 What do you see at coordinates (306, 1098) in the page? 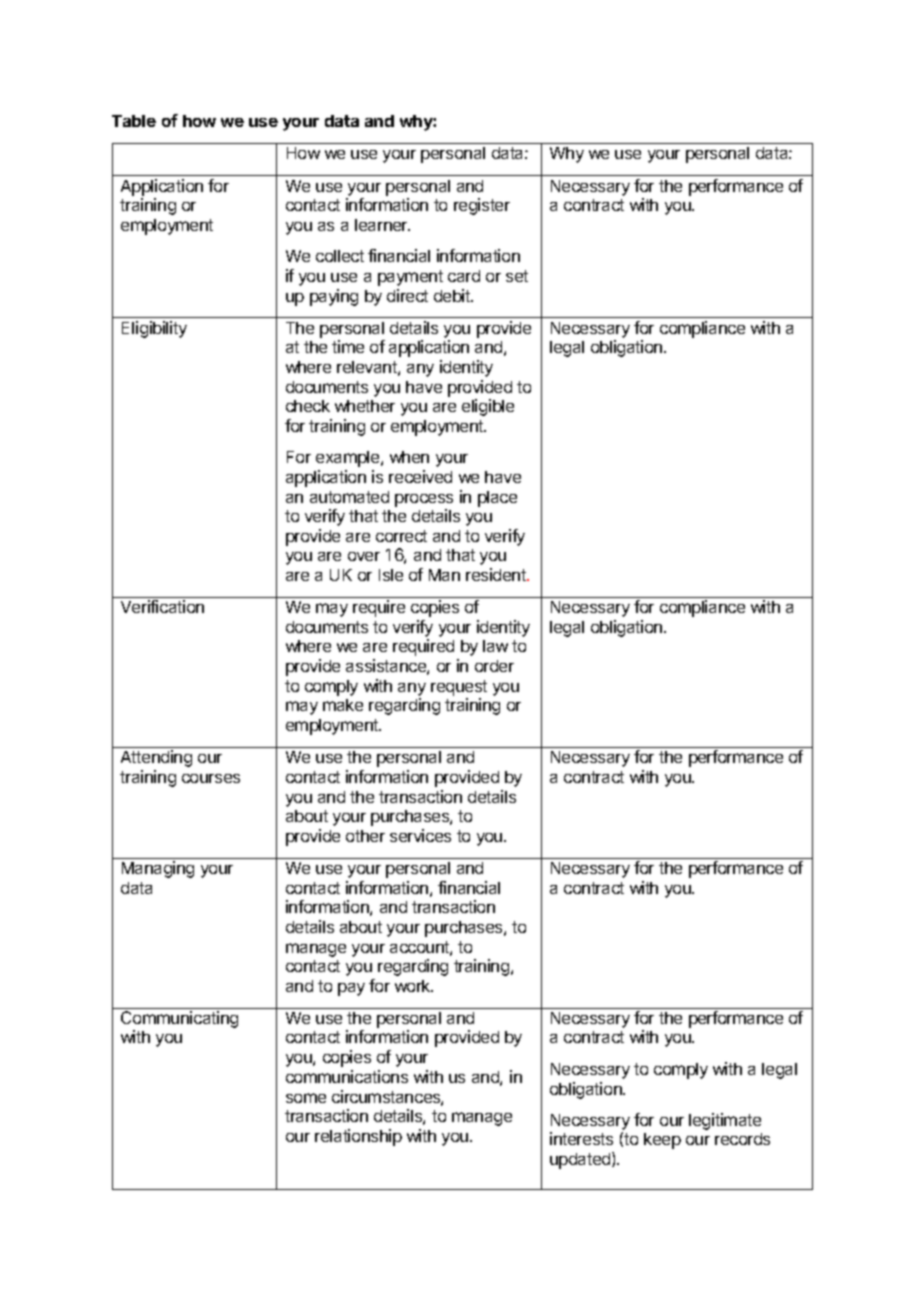
I see `some` at bounding box center [306, 1098].
